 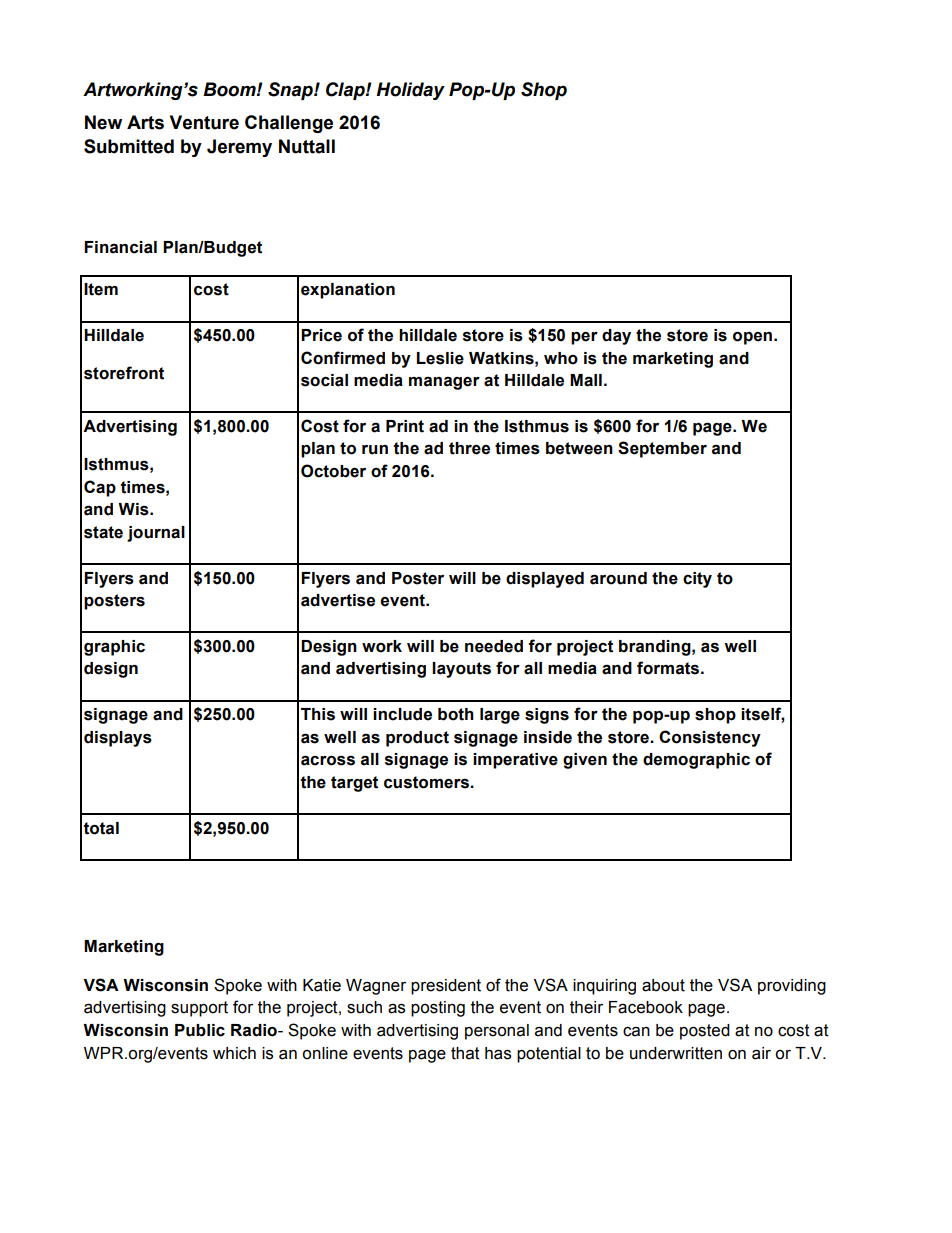 What do you see at coordinates (101, 289) in the page?
I see `Item` at bounding box center [101, 289].
